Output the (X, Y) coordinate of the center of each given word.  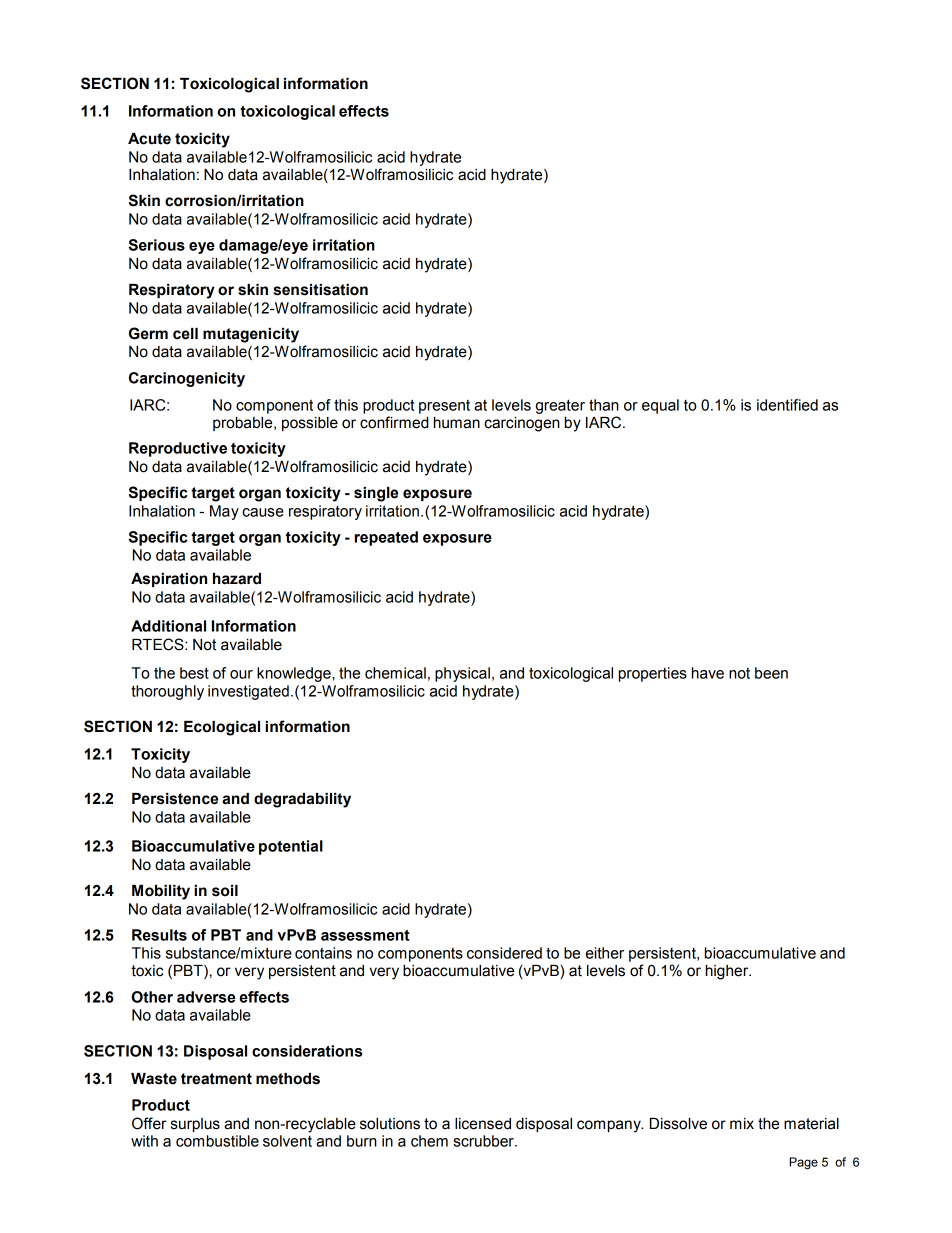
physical (462, 674)
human (457, 423)
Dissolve (678, 1124)
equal (660, 406)
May (224, 512)
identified (787, 405)
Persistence (175, 799)
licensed (483, 1124)
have (708, 673)
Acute (149, 139)
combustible (217, 1141)
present (444, 407)
